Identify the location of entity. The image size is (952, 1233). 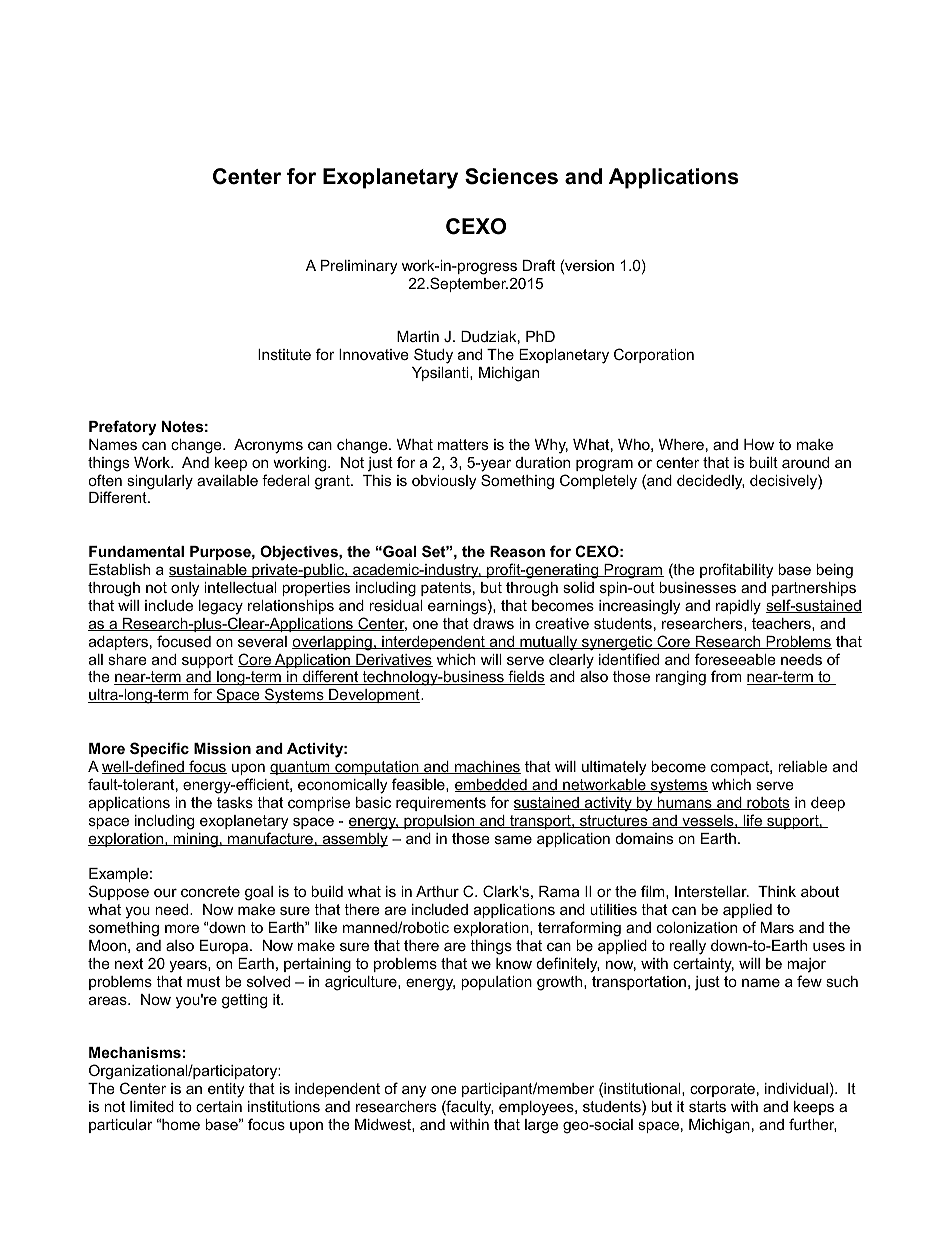
(226, 1090).
